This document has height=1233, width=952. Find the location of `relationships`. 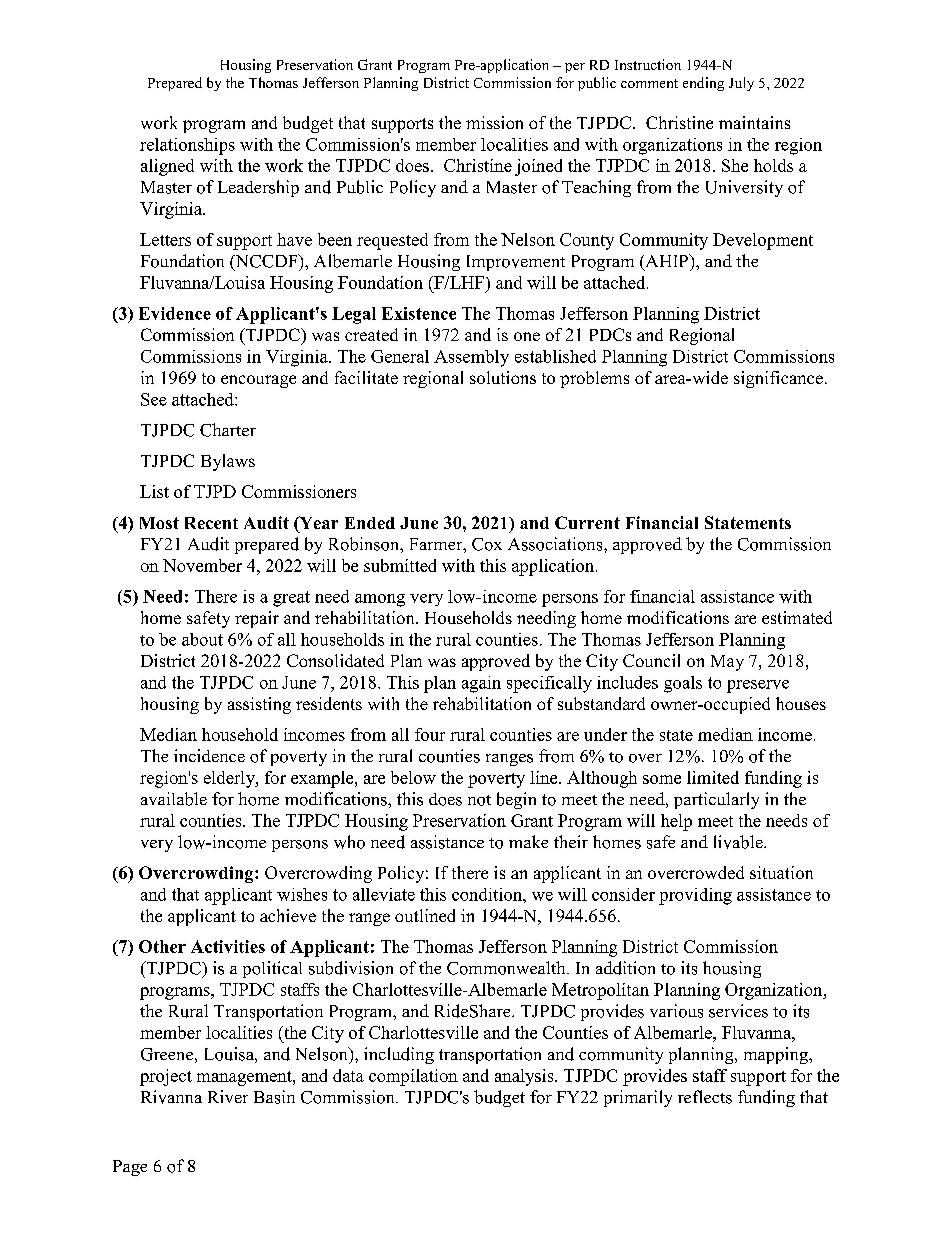

relationships is located at coordinates (187, 146).
